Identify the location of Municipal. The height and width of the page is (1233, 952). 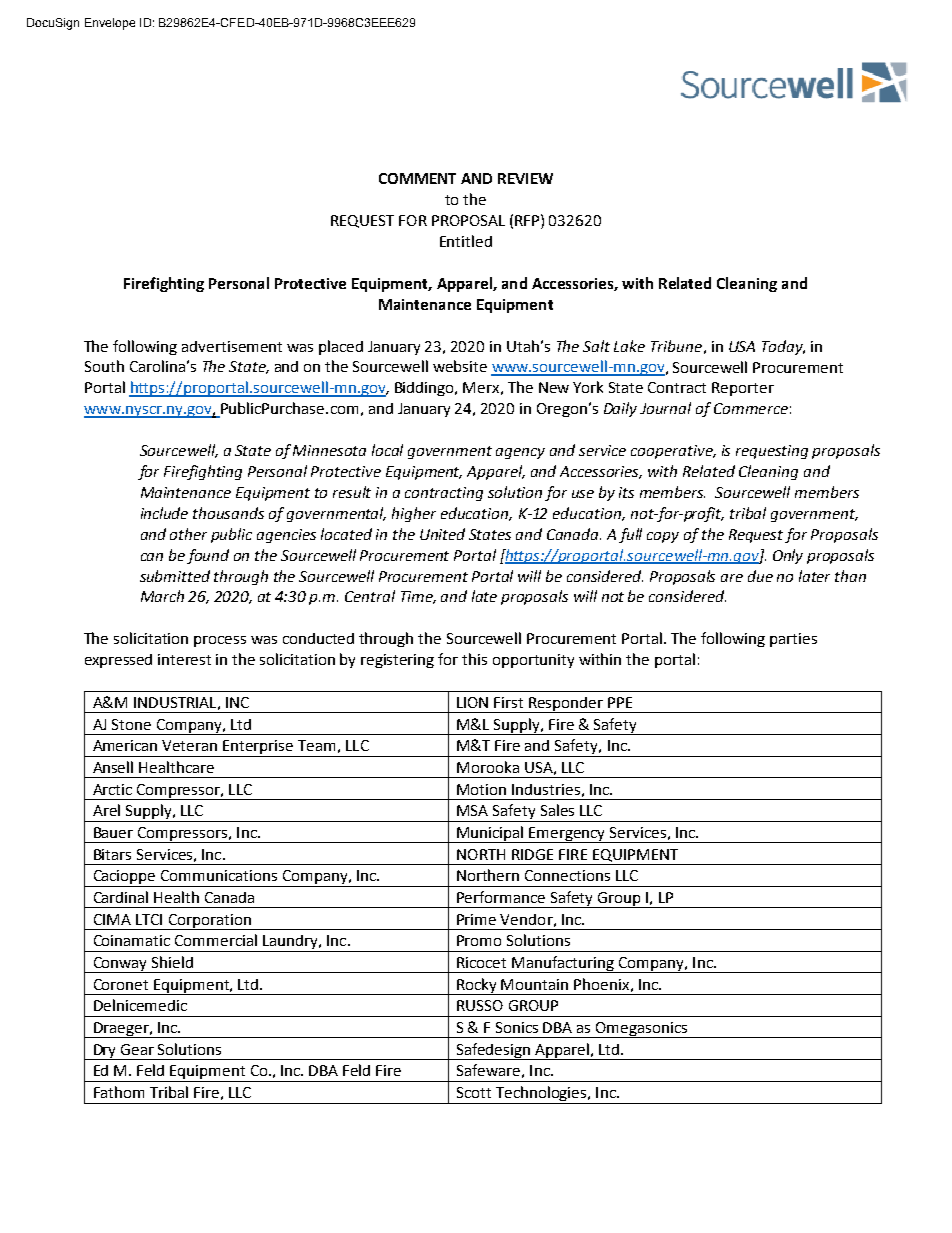
(490, 834).
